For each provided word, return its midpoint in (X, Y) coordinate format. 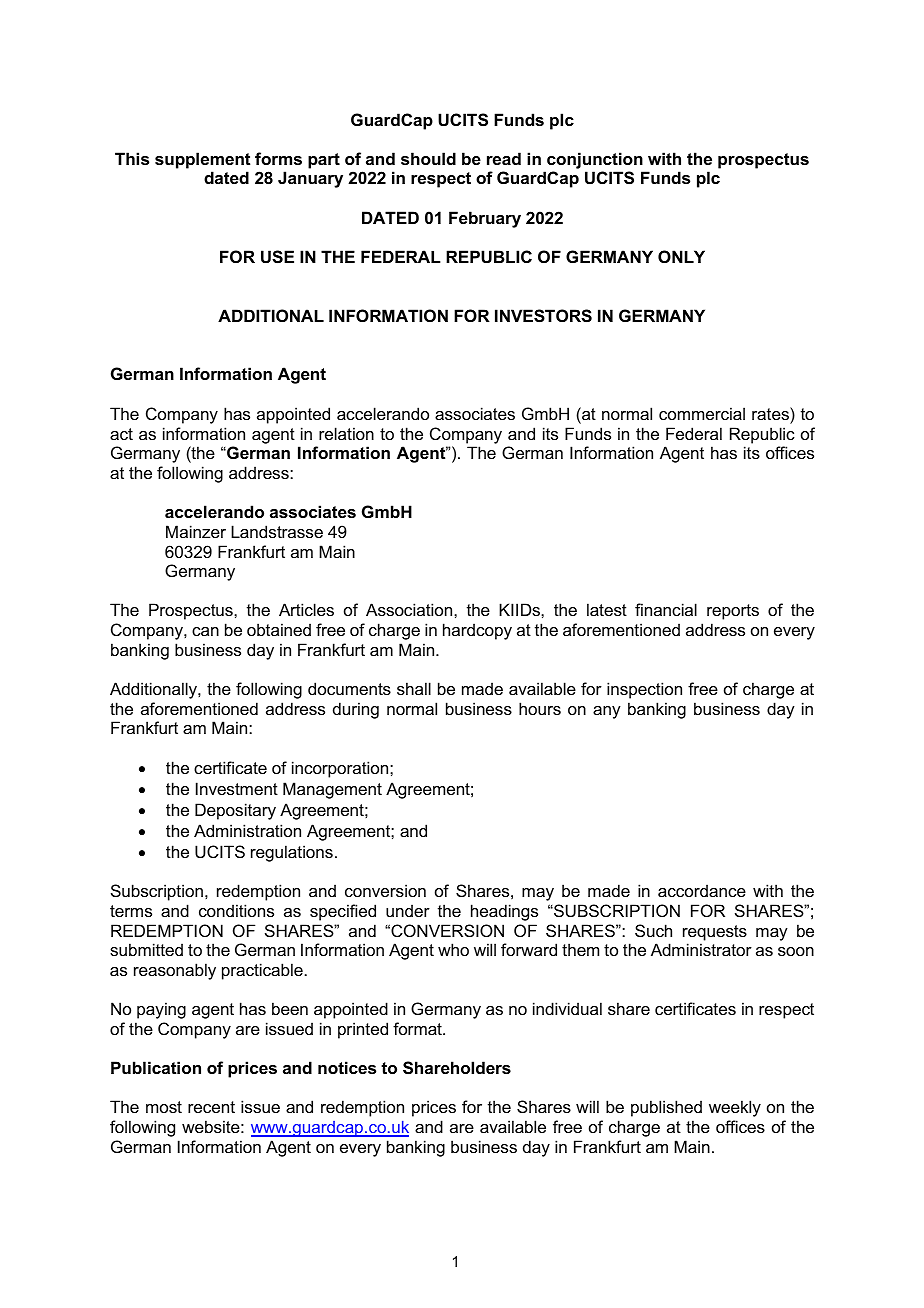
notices (347, 1067)
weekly (735, 1108)
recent (211, 1107)
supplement (202, 160)
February (485, 219)
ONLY (681, 256)
